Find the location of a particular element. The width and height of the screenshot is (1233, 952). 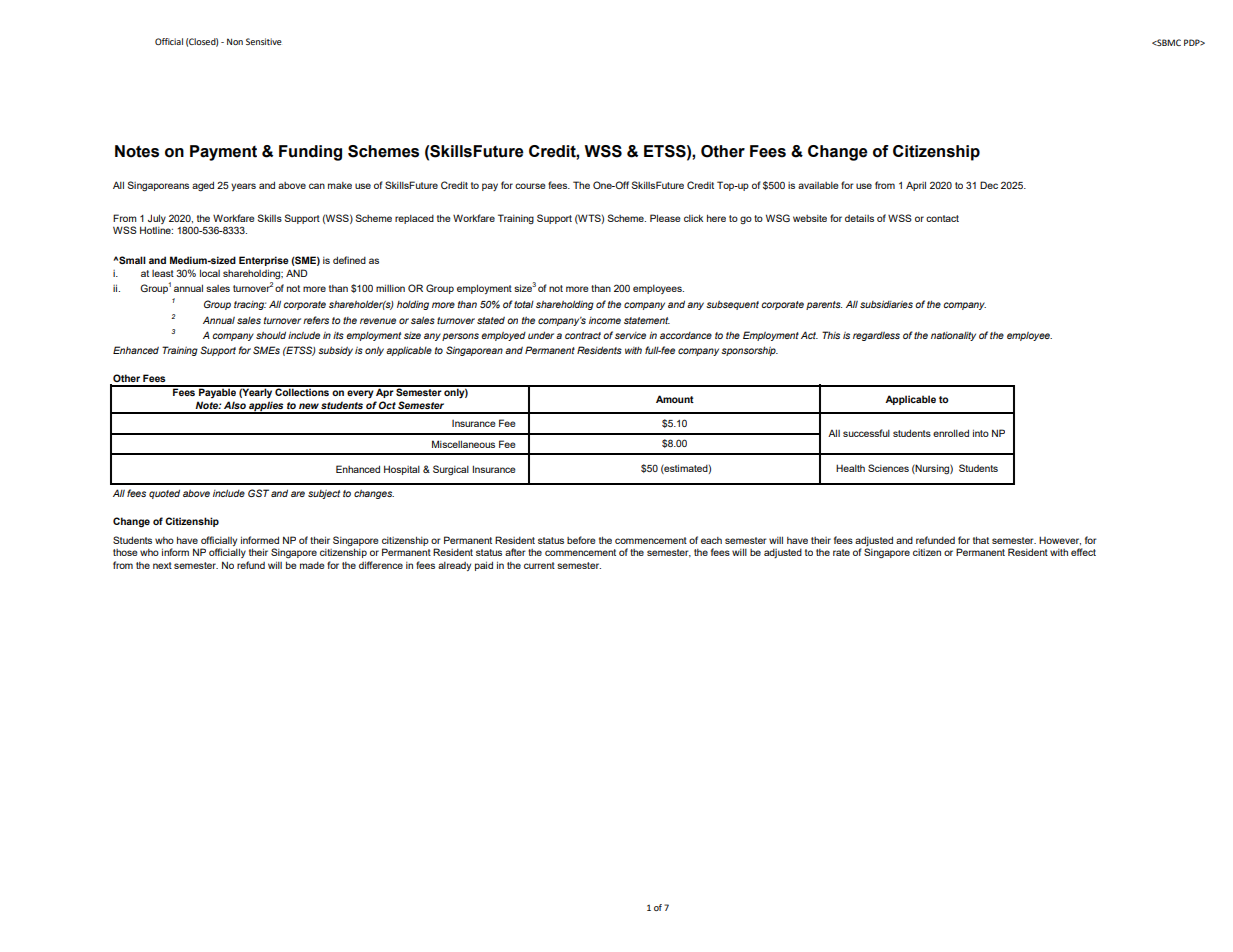

made is located at coordinates (312, 565).
